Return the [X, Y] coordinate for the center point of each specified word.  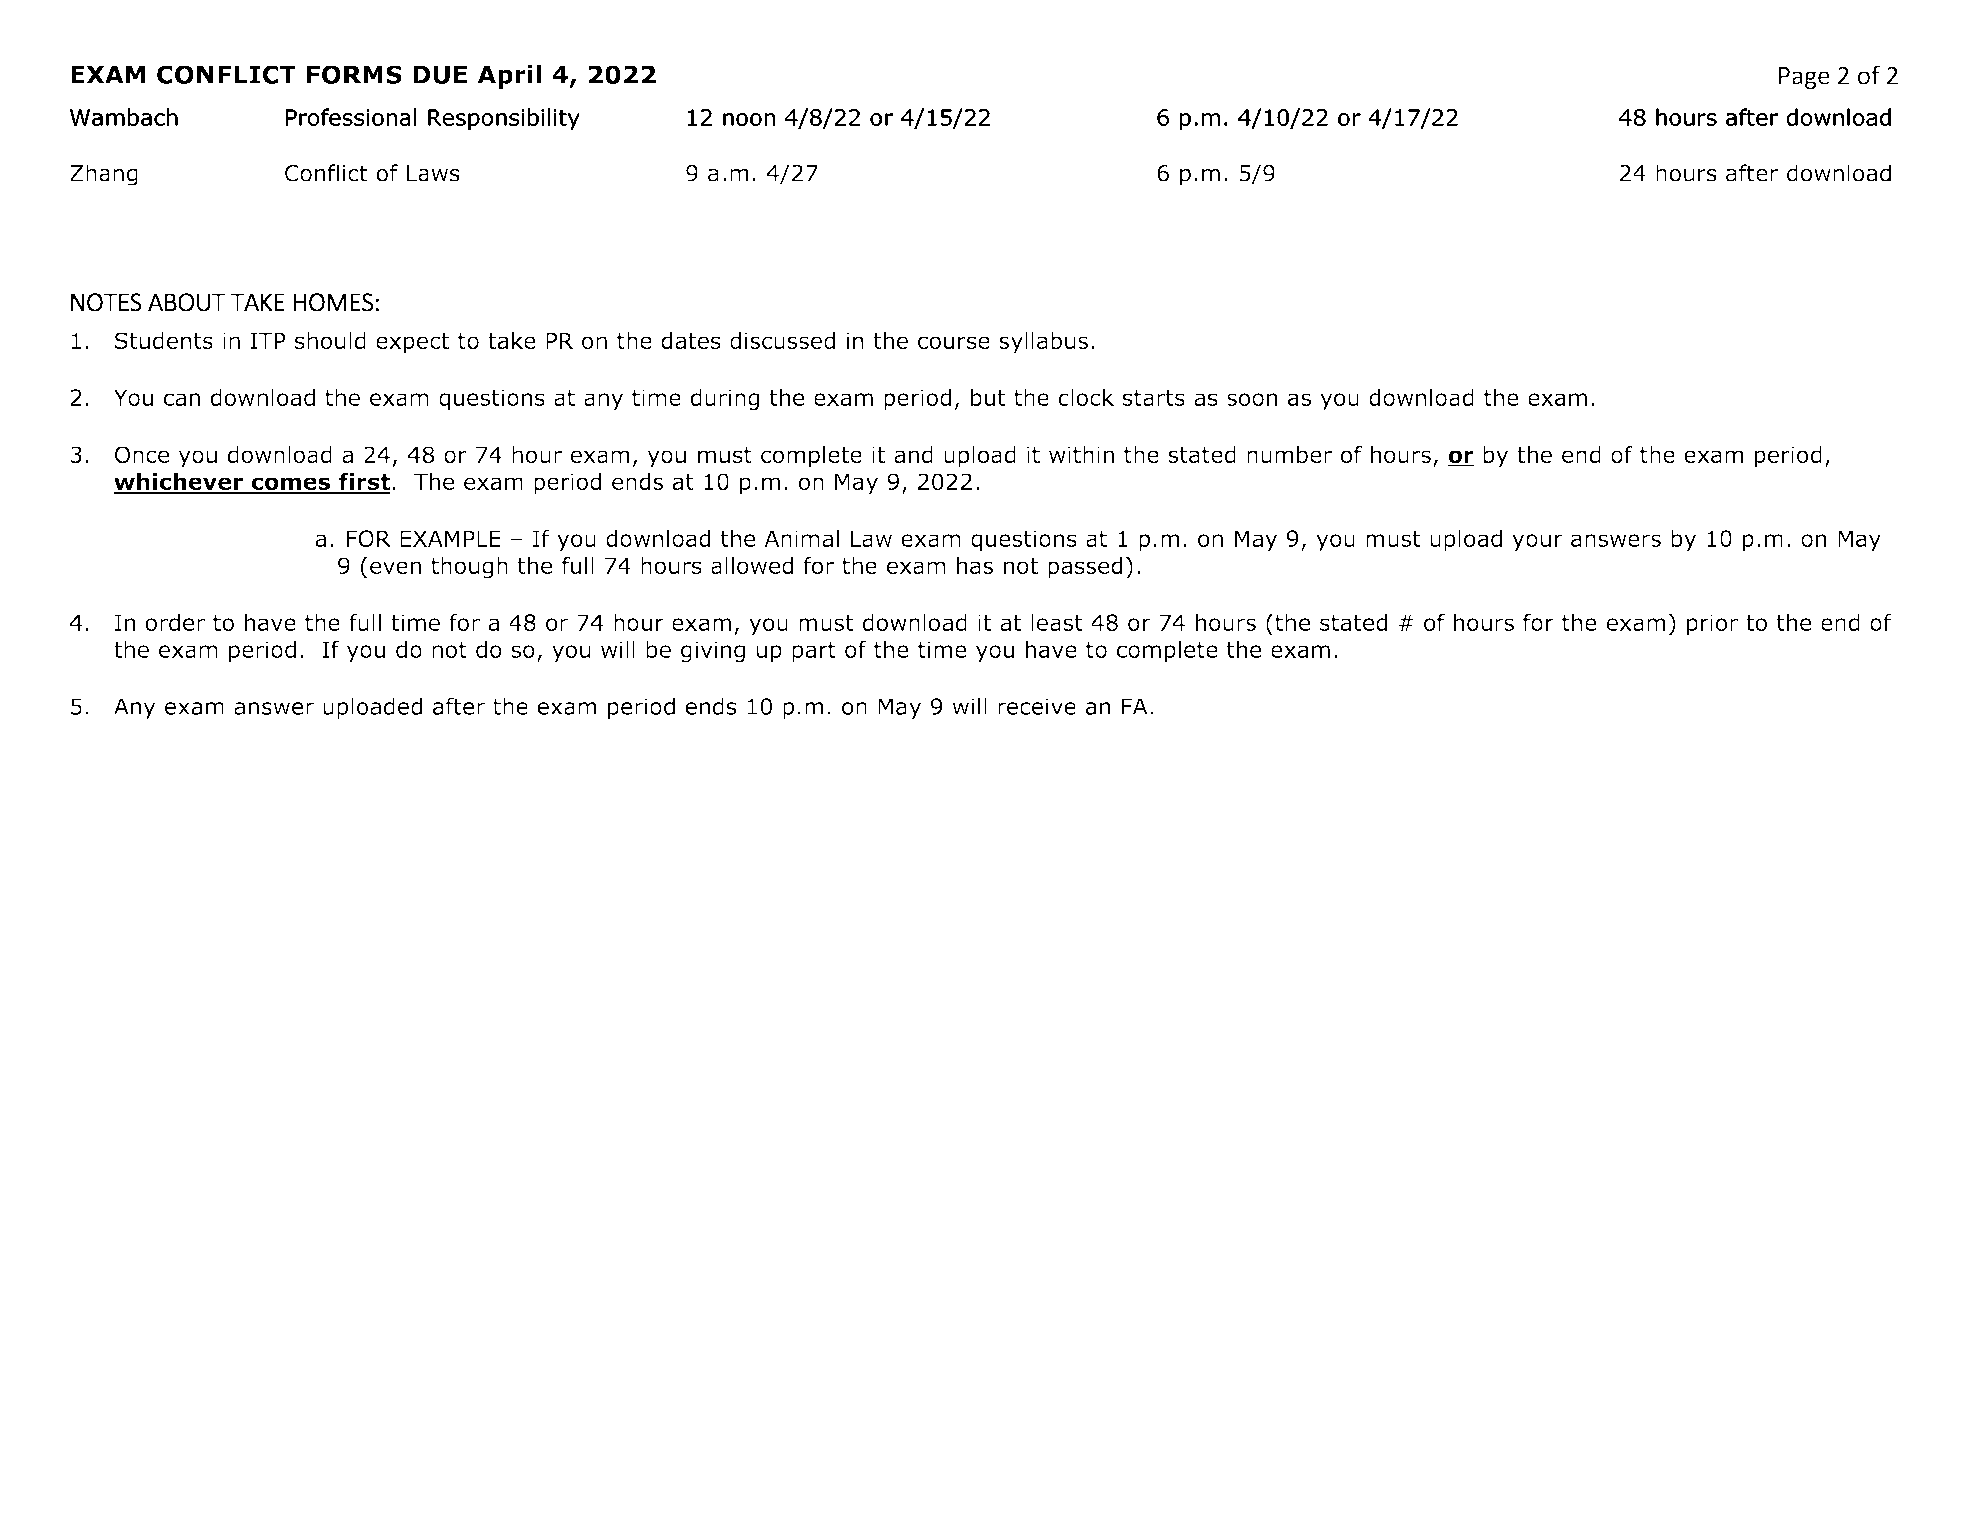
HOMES [333, 302]
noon [749, 119]
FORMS [354, 74]
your [1537, 542]
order [175, 622]
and [913, 454]
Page [1804, 78]
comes [290, 485]
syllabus [1043, 343]
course [954, 342]
